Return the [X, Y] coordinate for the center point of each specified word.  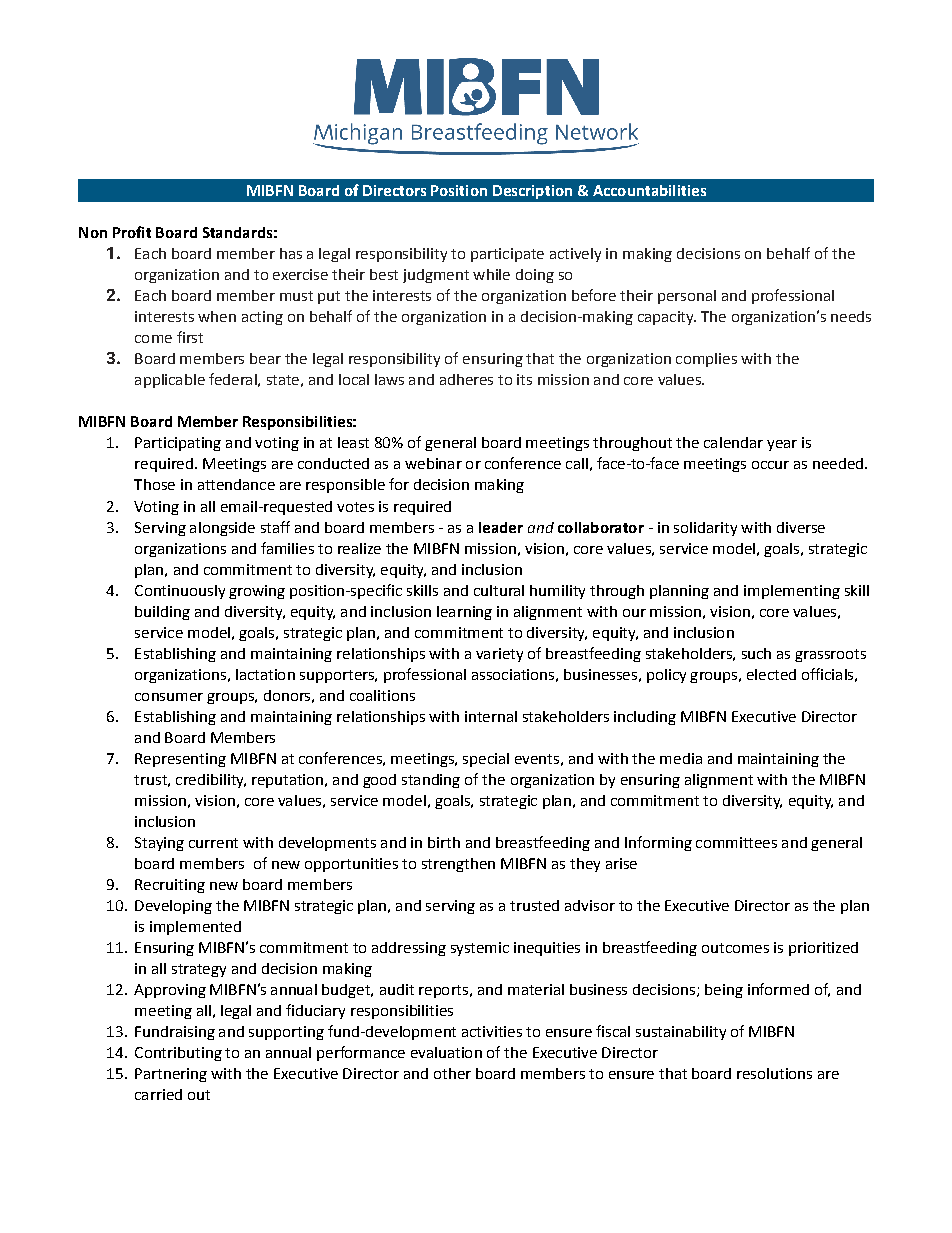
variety [499, 655]
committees [736, 842]
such [756, 653]
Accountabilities [649, 190]
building [162, 613]
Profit [132, 232]
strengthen [458, 865]
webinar [433, 463]
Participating [178, 444]
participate [507, 255]
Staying [159, 844]
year [782, 445]
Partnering [171, 1075]
